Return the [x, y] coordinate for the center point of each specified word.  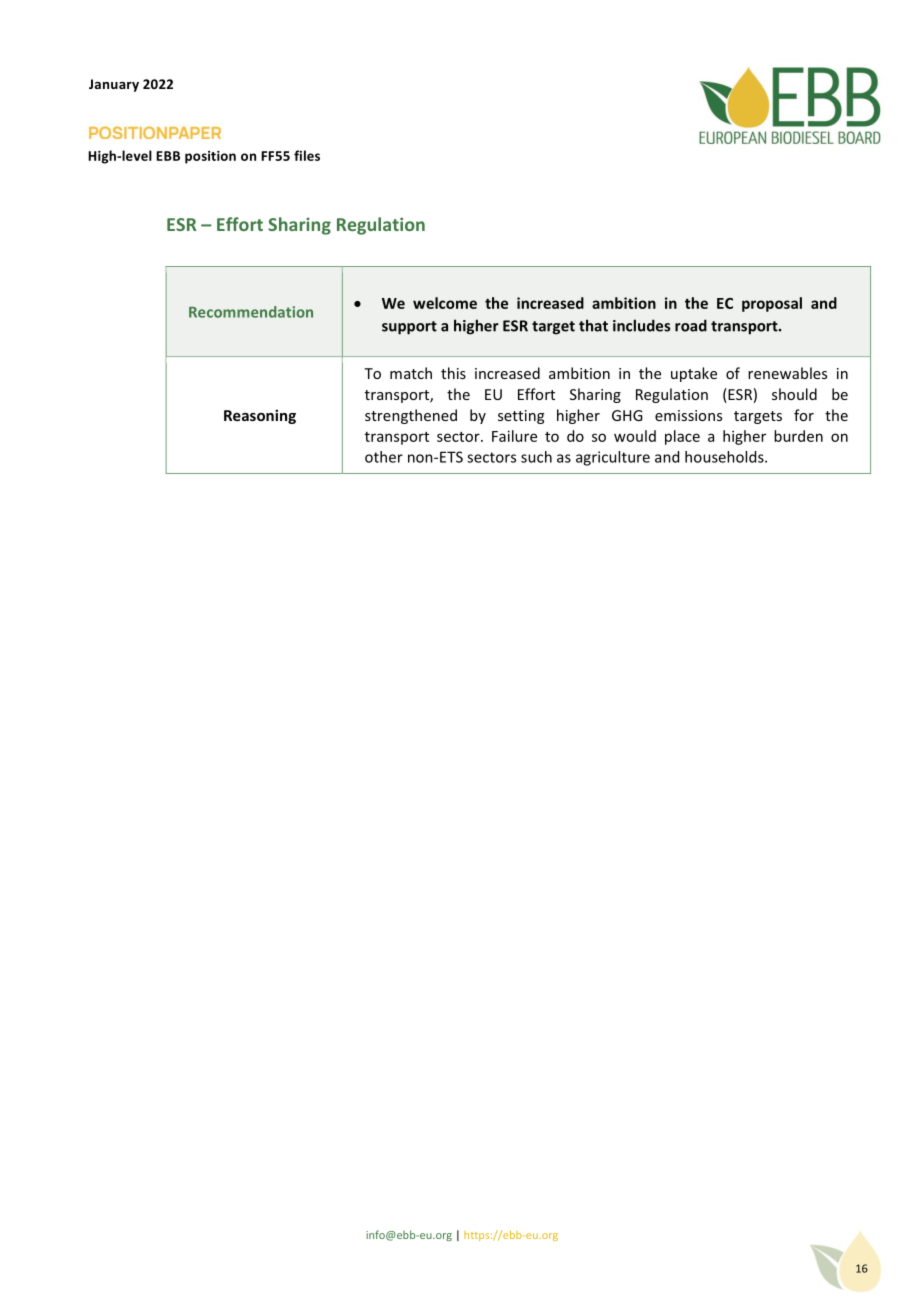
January [114, 85]
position [210, 157]
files [307, 155]
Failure [514, 436]
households [725, 457]
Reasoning [260, 416]
